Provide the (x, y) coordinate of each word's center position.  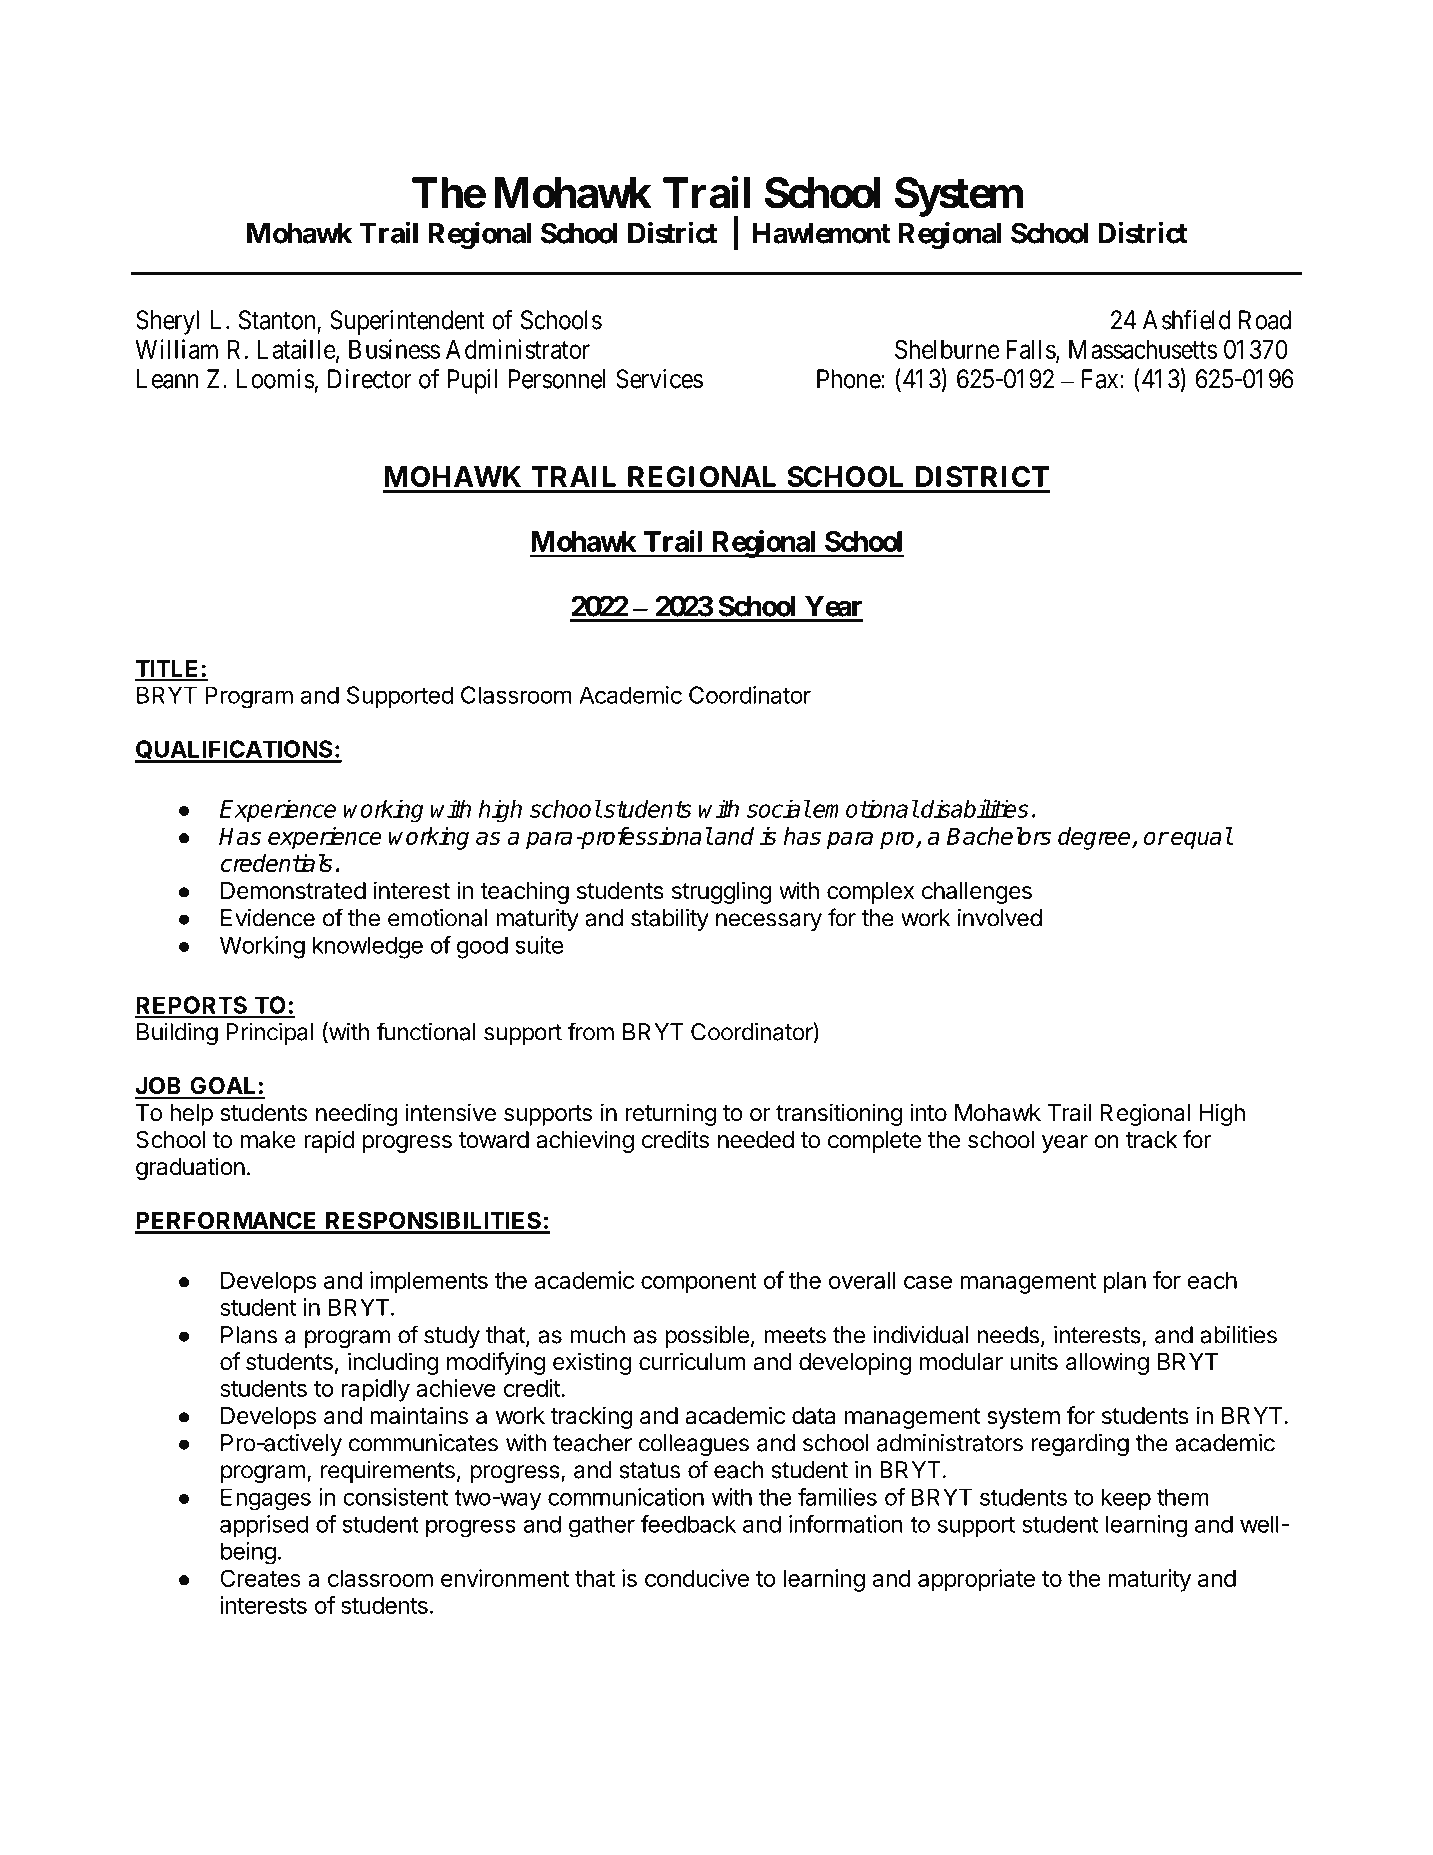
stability (670, 920)
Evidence (268, 918)
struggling (722, 892)
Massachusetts (1143, 349)
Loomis (275, 379)
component (699, 1283)
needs (1008, 1335)
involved (1000, 918)
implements (429, 1282)
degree (1095, 838)
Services (659, 379)
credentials (277, 863)
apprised (264, 1526)
